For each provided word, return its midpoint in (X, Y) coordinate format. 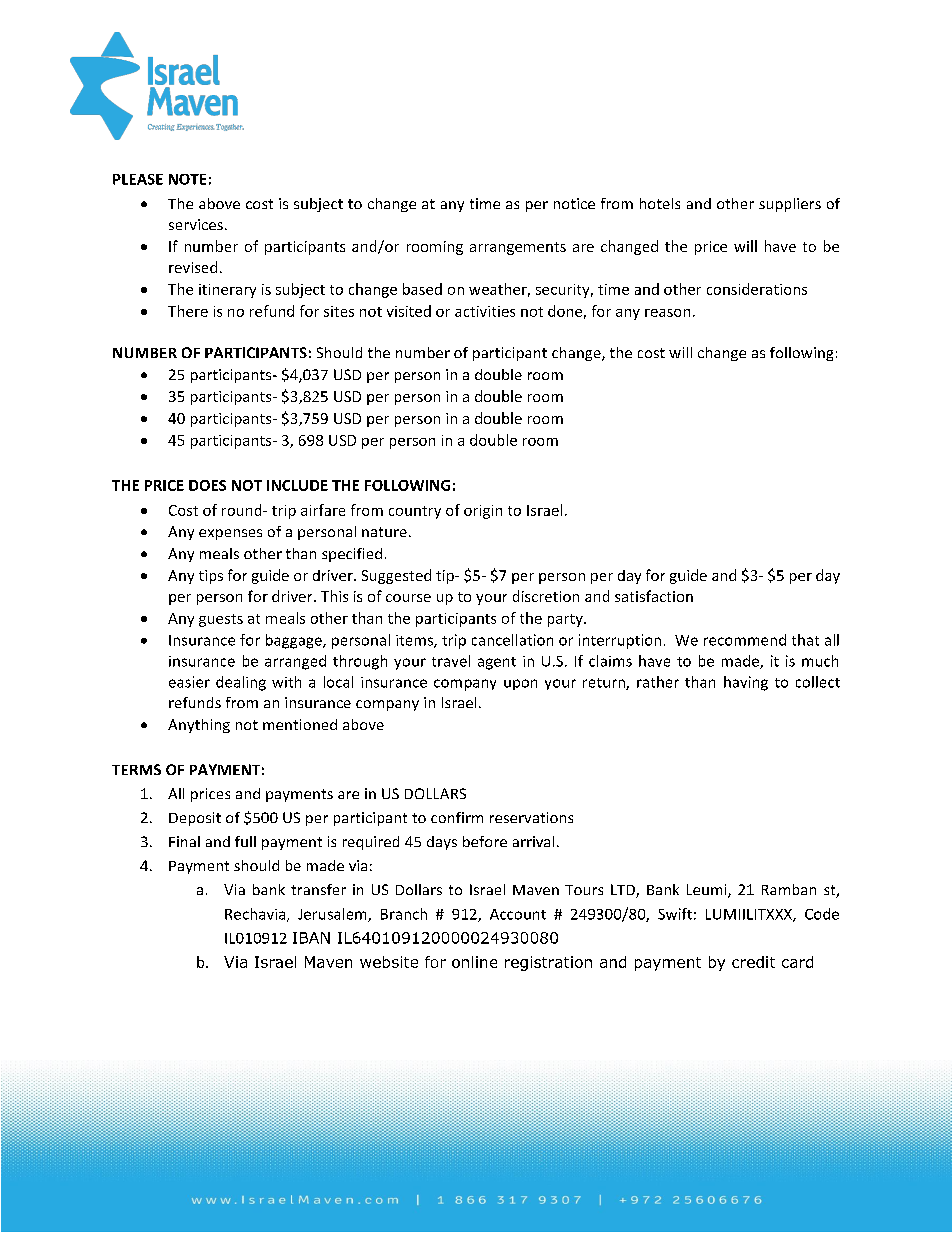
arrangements (518, 248)
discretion (546, 596)
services (196, 224)
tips (211, 577)
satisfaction (654, 596)
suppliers (790, 205)
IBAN (311, 938)
